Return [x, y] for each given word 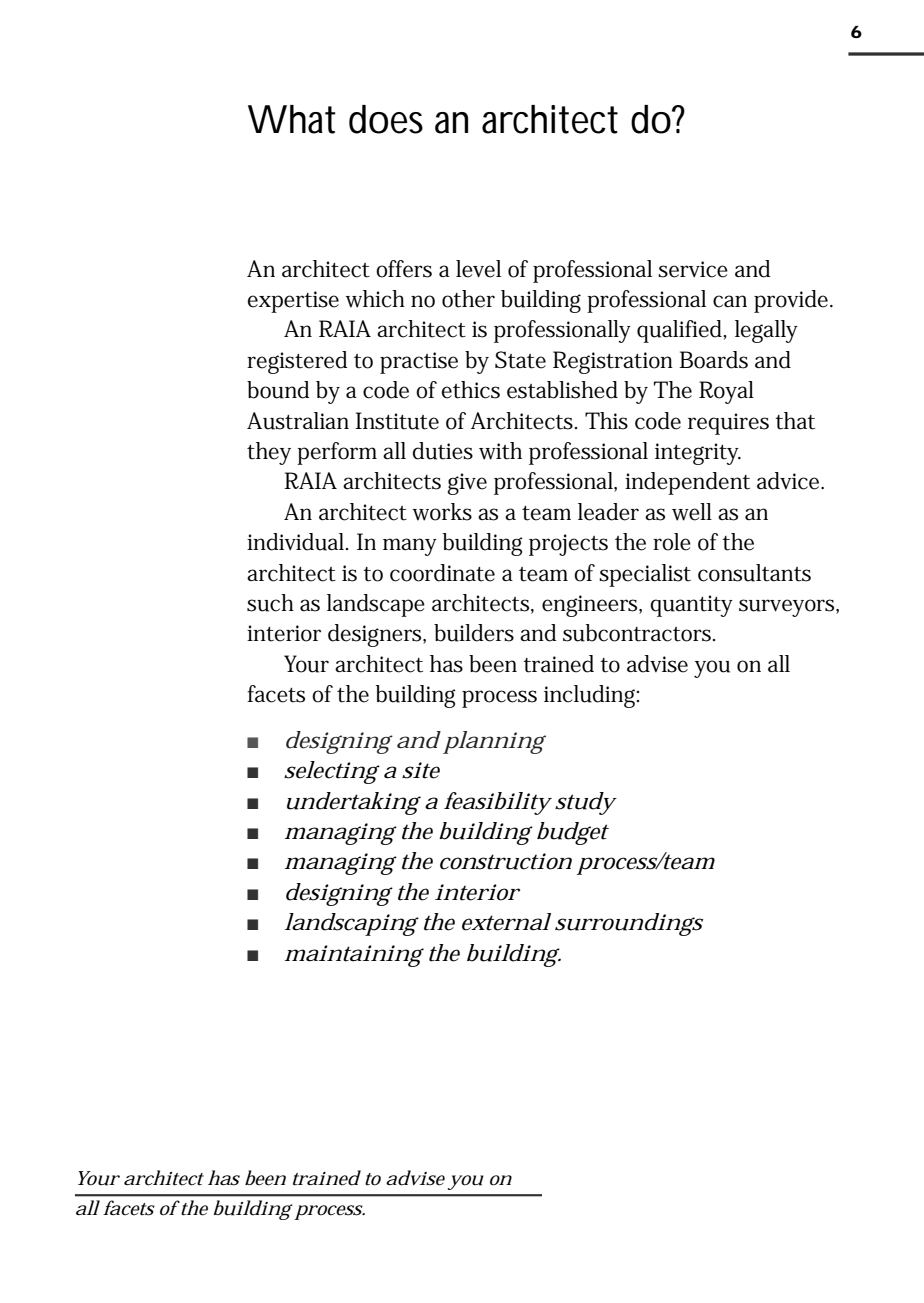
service [693, 269]
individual [297, 542]
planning [494, 742]
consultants [754, 573]
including [591, 696]
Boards [713, 360]
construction [506, 861]
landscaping [352, 924]
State [520, 360]
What [292, 119]
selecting [332, 772]
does [386, 119]
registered [297, 362]
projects [568, 545]
